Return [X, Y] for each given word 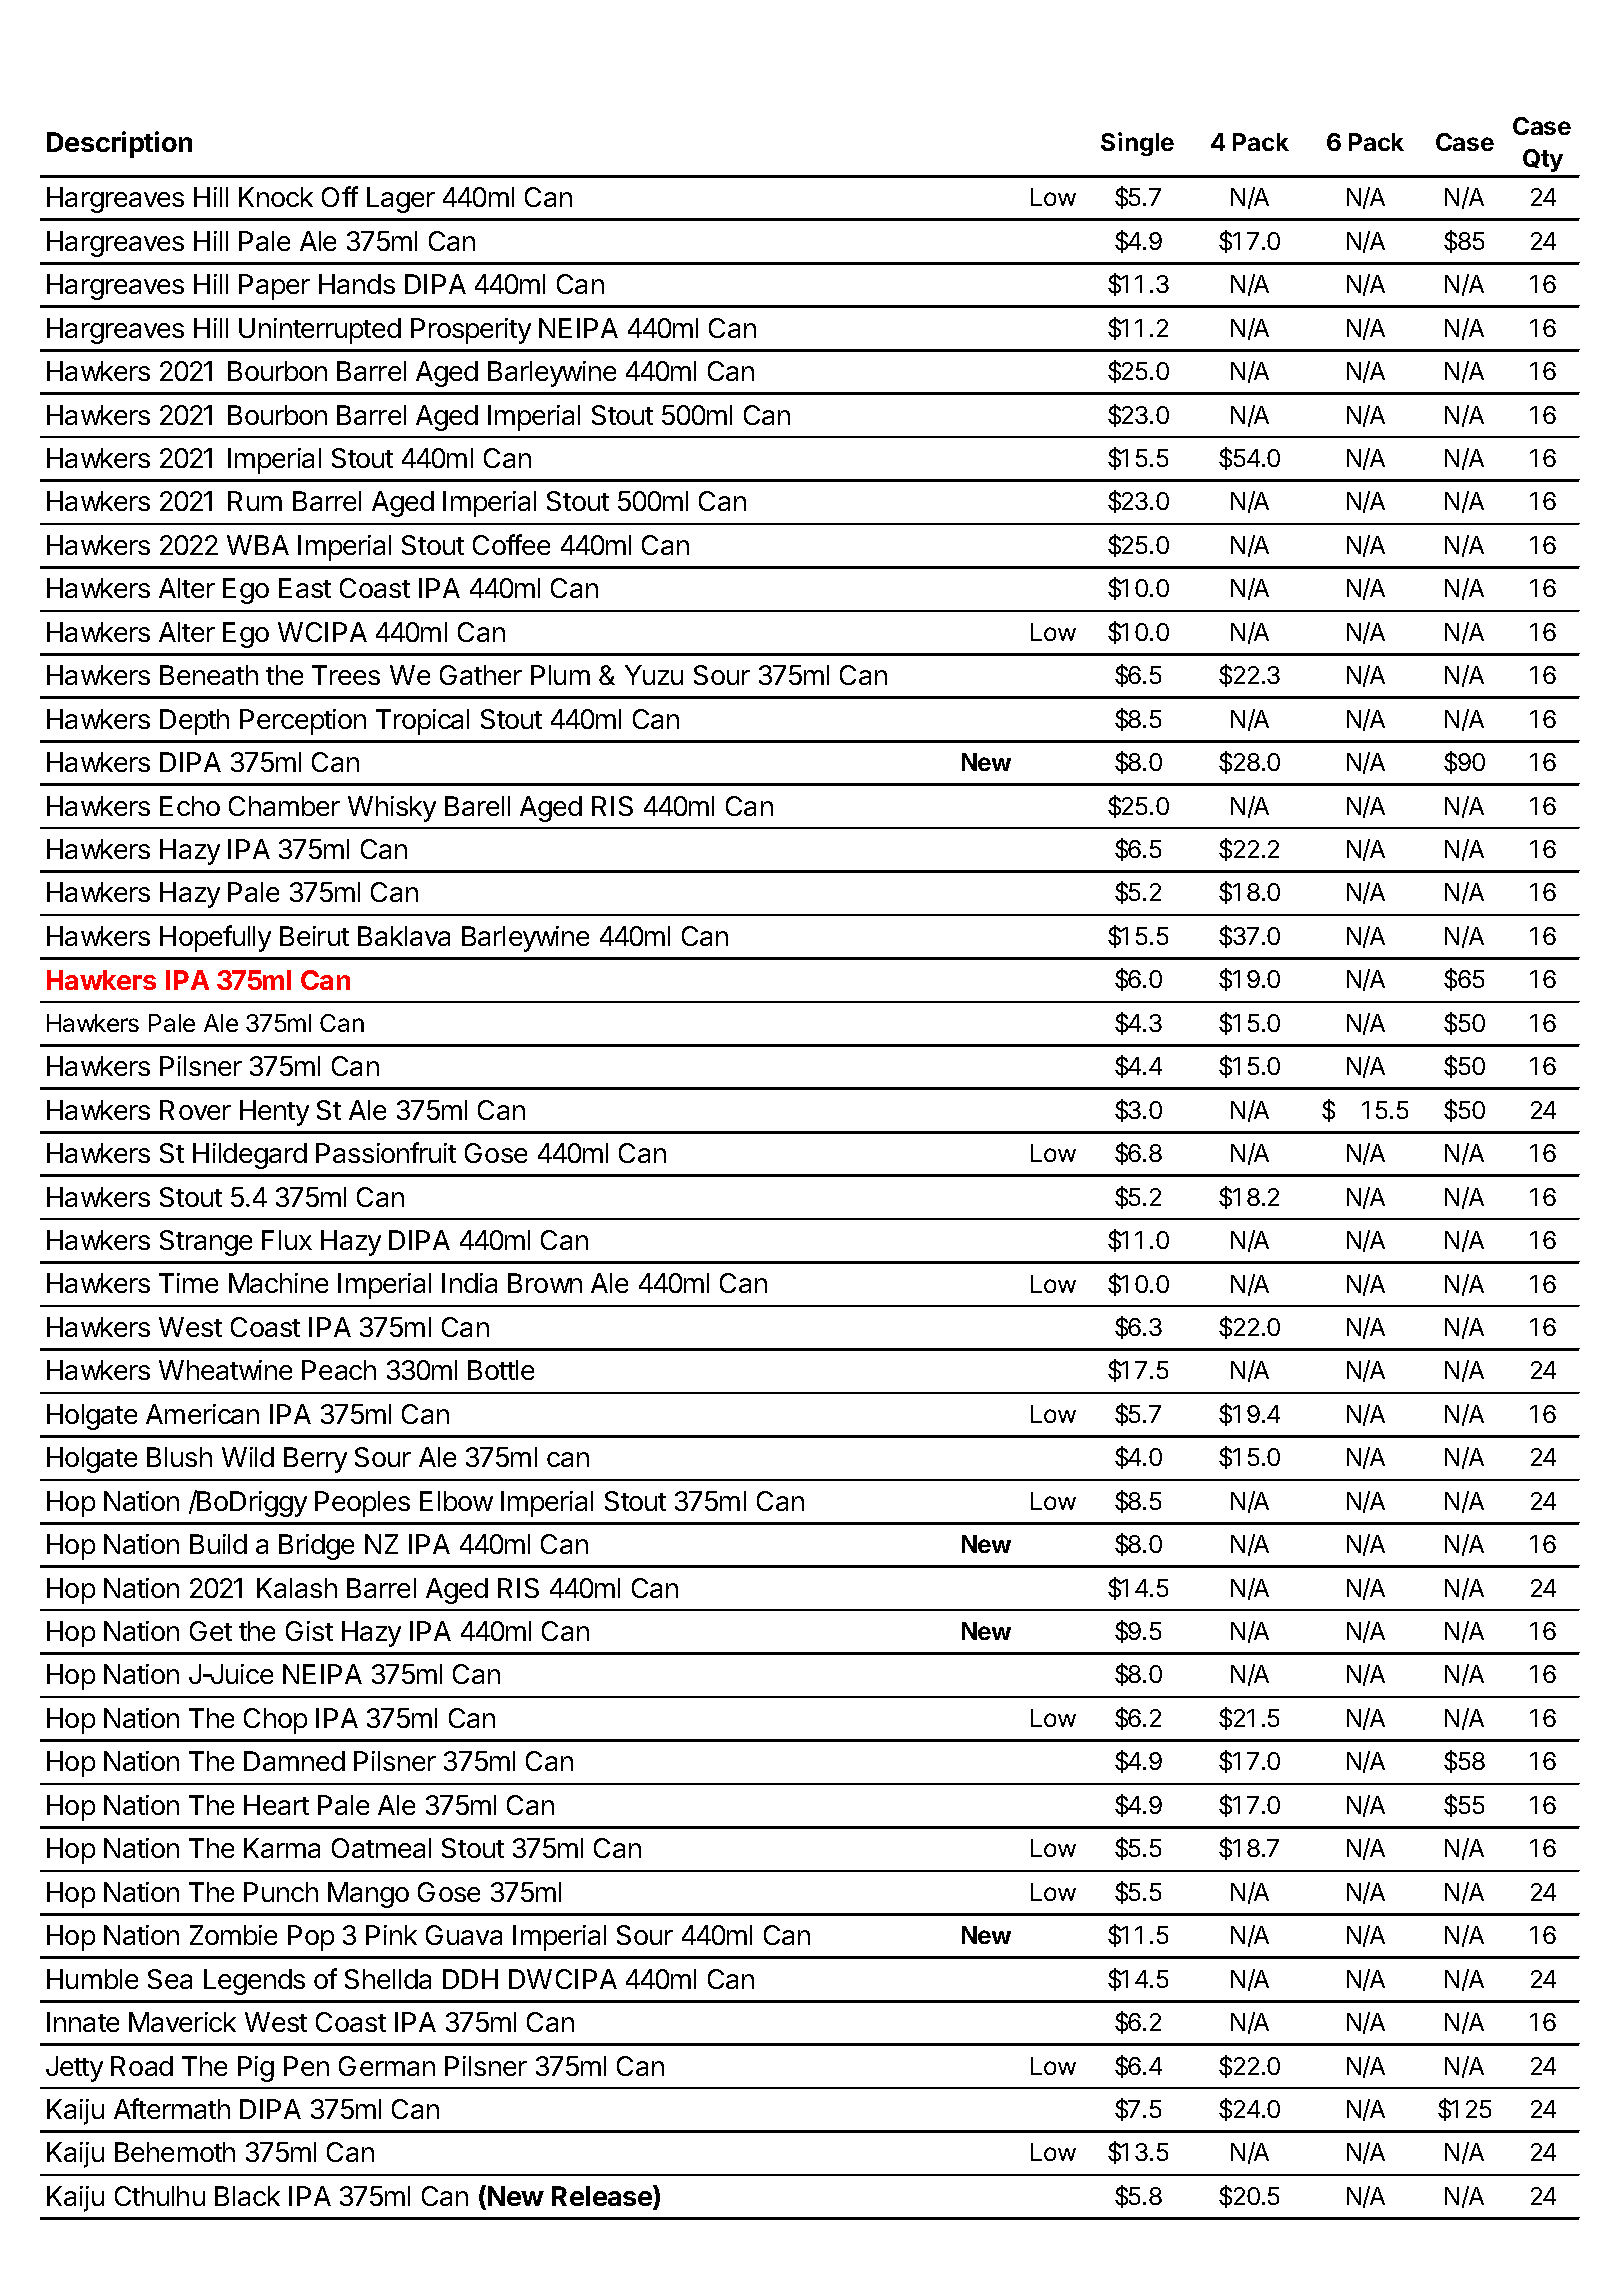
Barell [477, 806]
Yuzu [654, 675]
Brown [545, 1283]
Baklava [404, 936]
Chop [275, 1721]
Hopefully [215, 938]
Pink [391, 1935]
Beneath [209, 675]
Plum [560, 675]
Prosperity [471, 331]
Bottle [501, 1370]
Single [1137, 144]
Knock [276, 197]
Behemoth [175, 2152]
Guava [464, 1935]
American [202, 1414]
